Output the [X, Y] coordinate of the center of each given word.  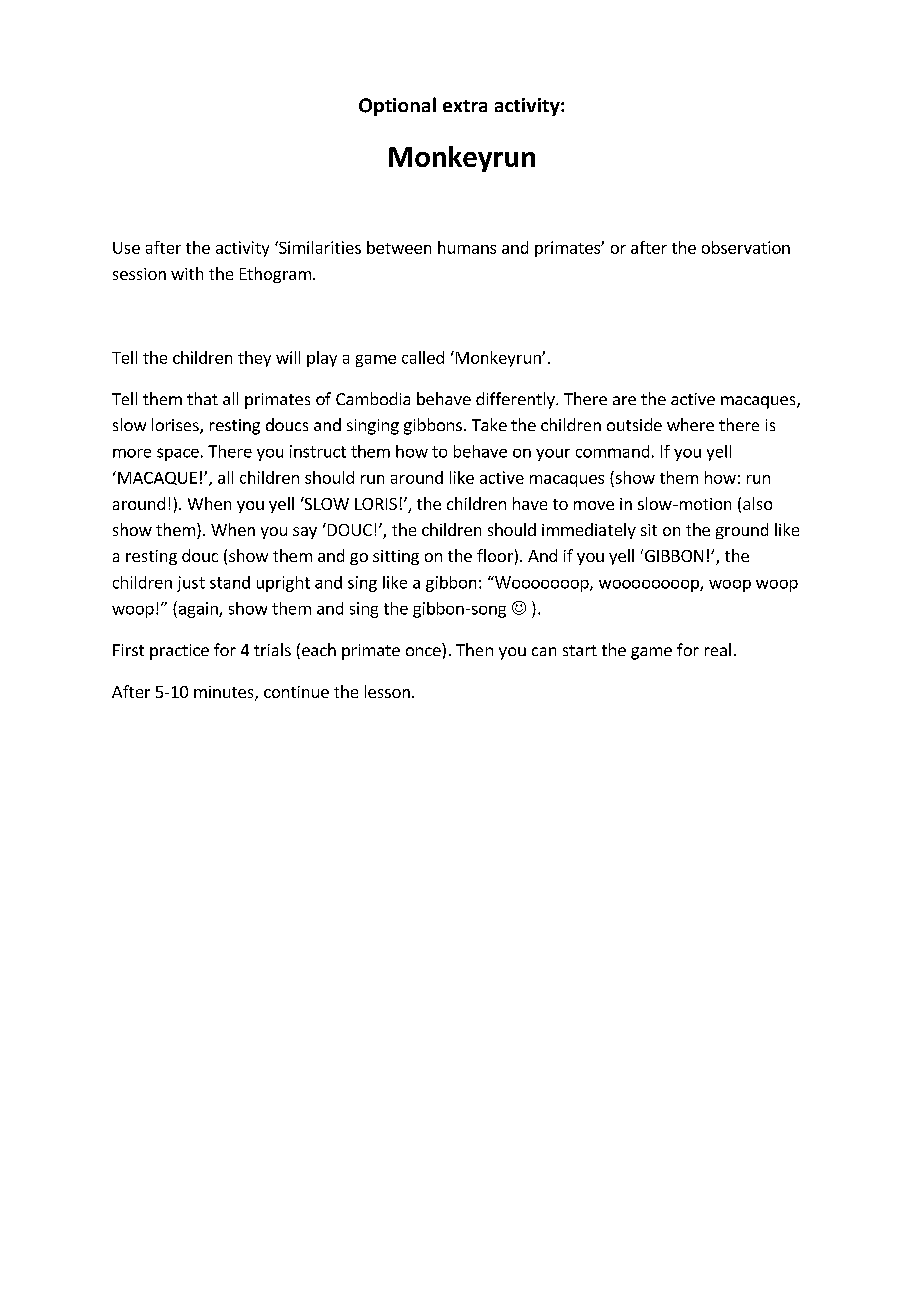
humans [467, 247]
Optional [397, 106]
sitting [396, 557]
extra [465, 106]
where [690, 424]
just [191, 584]
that [202, 398]
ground [742, 531]
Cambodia [373, 398]
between [399, 247]
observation [746, 247]
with [187, 273]
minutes [225, 693]
